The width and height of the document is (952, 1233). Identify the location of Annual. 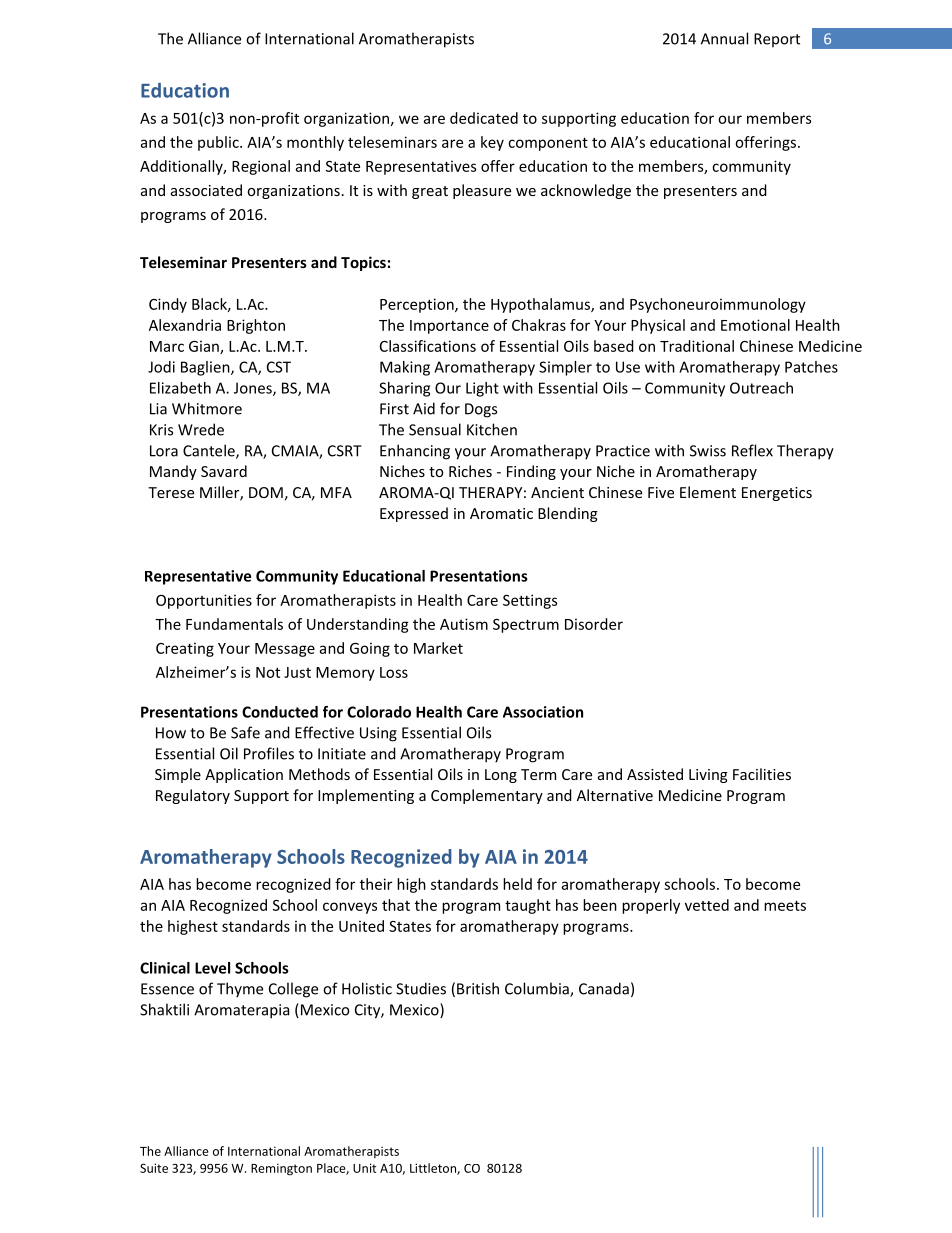
(724, 38).
